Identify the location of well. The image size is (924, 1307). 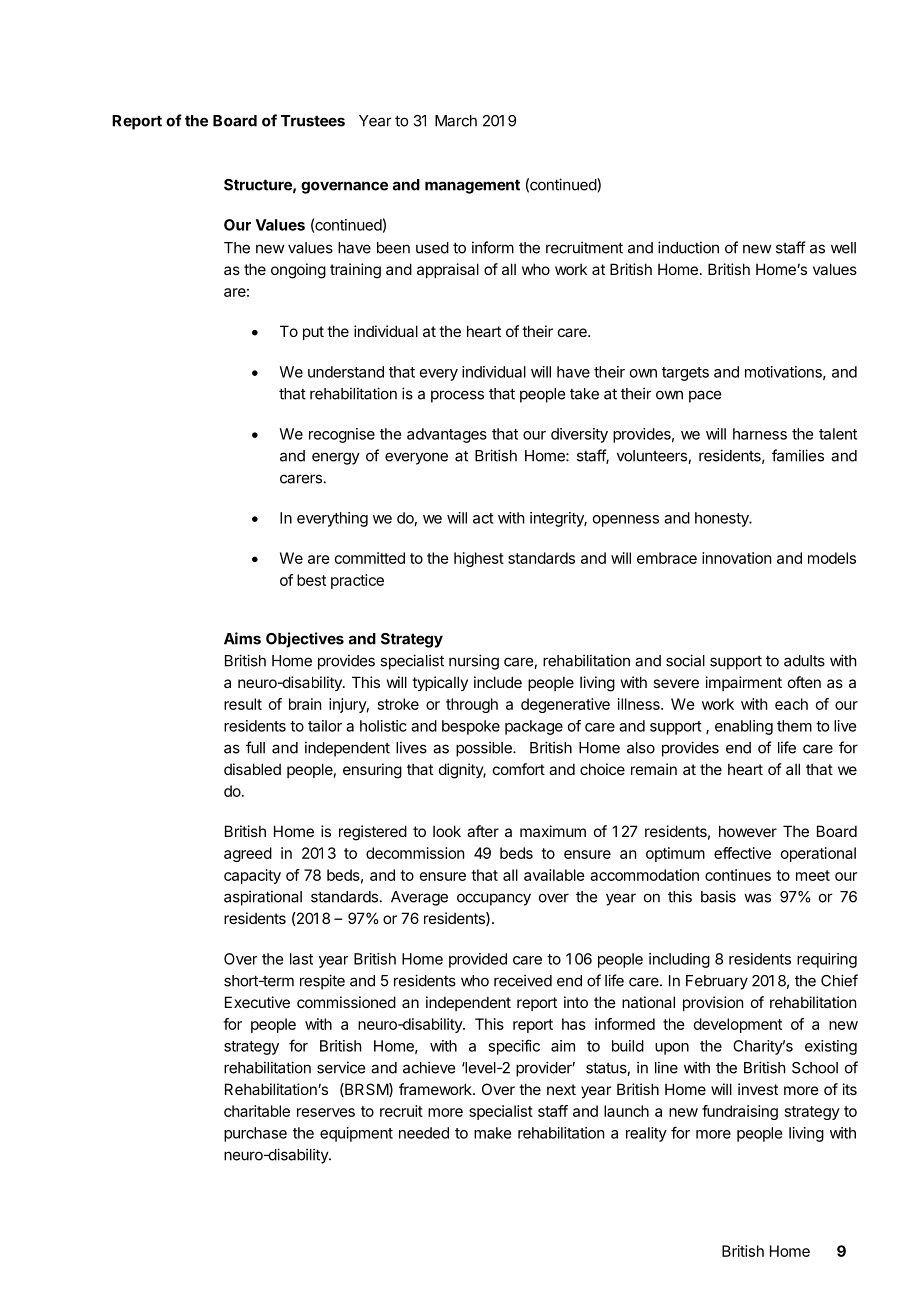
(843, 248).
